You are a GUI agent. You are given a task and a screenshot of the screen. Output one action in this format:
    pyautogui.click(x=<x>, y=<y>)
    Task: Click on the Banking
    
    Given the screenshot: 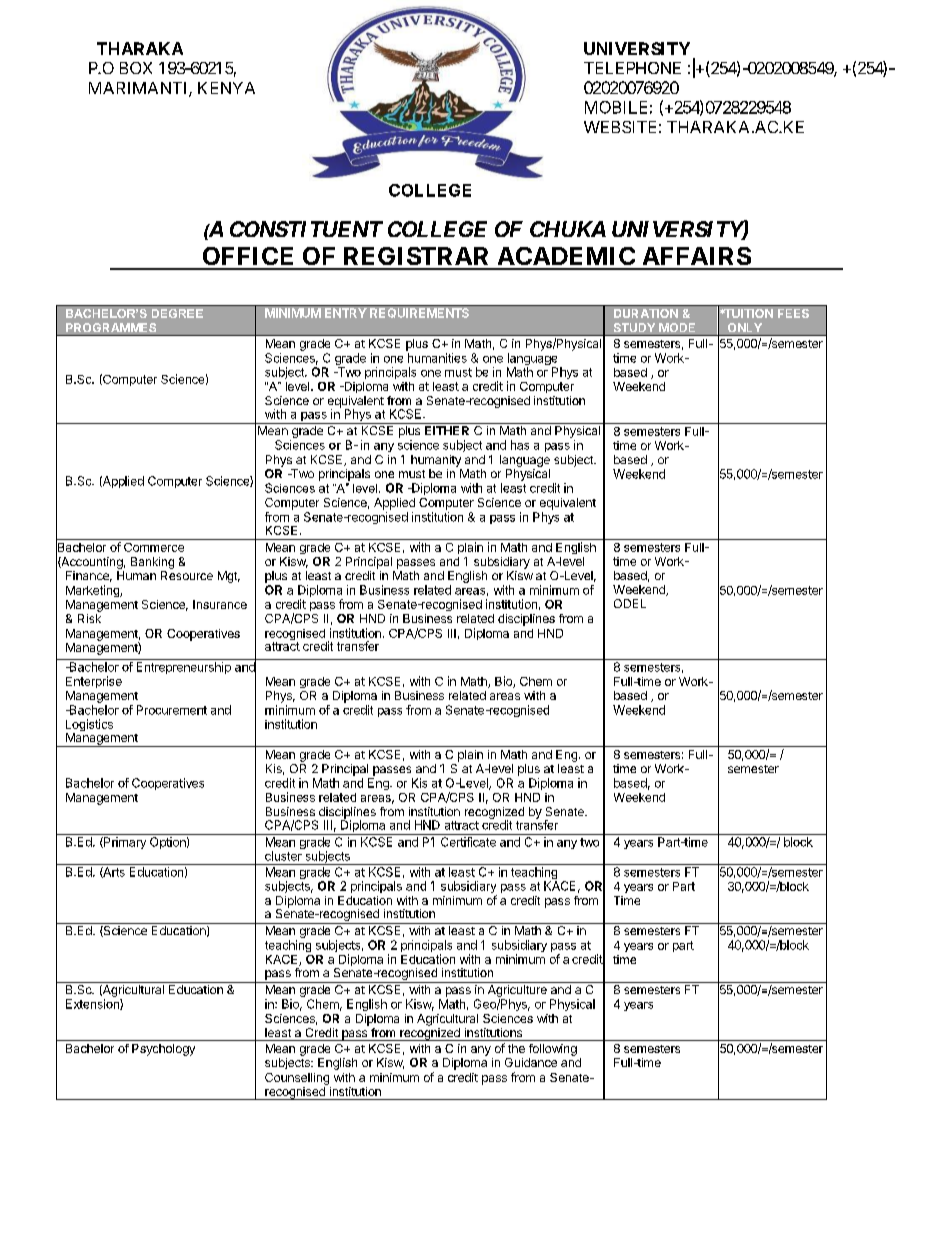 What is the action you would take?
    pyautogui.click(x=152, y=563)
